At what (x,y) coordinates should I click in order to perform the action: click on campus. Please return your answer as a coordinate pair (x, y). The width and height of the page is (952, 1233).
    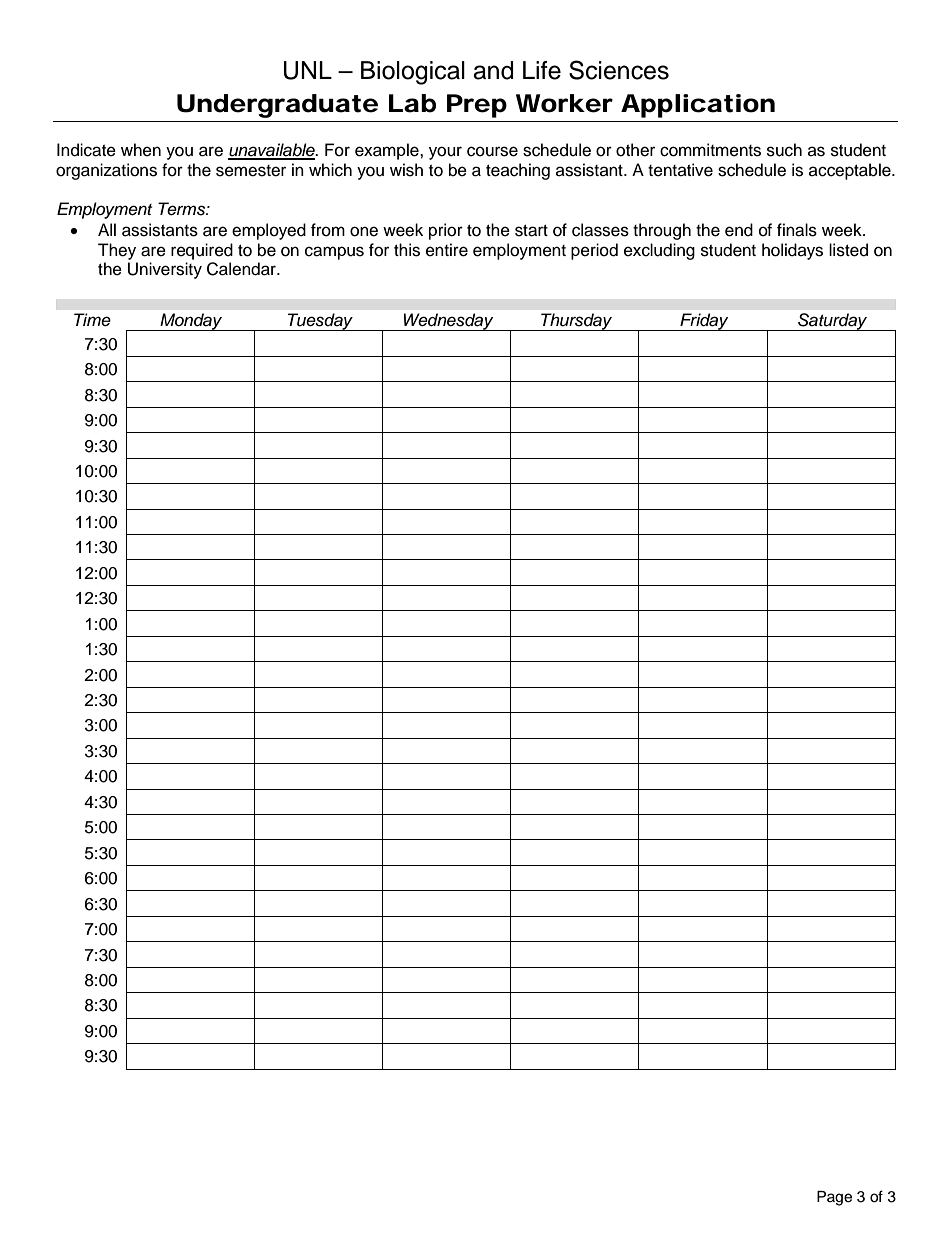
    Looking at the image, I should click on (334, 253).
